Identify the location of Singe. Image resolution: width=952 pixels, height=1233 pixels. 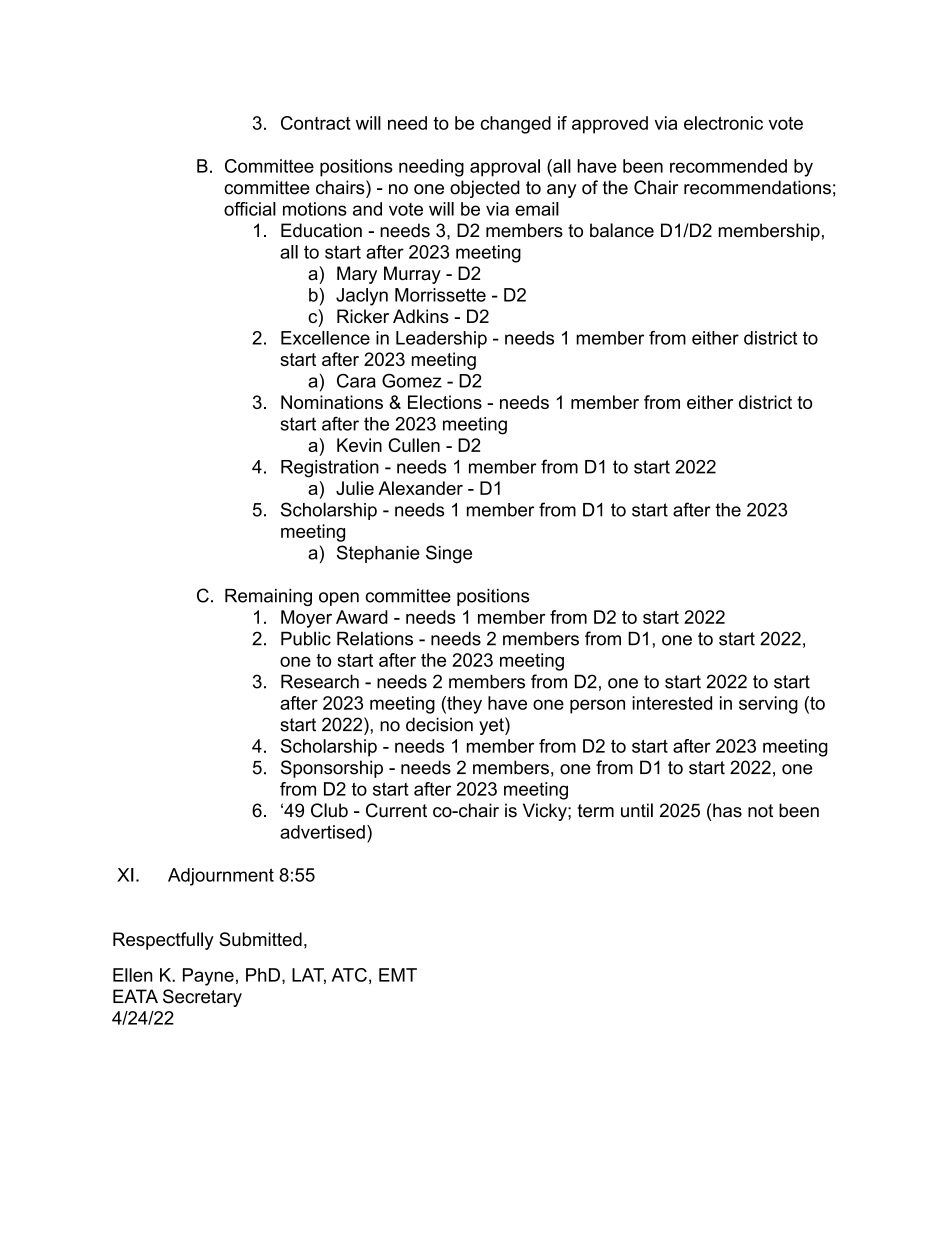
(449, 554).
